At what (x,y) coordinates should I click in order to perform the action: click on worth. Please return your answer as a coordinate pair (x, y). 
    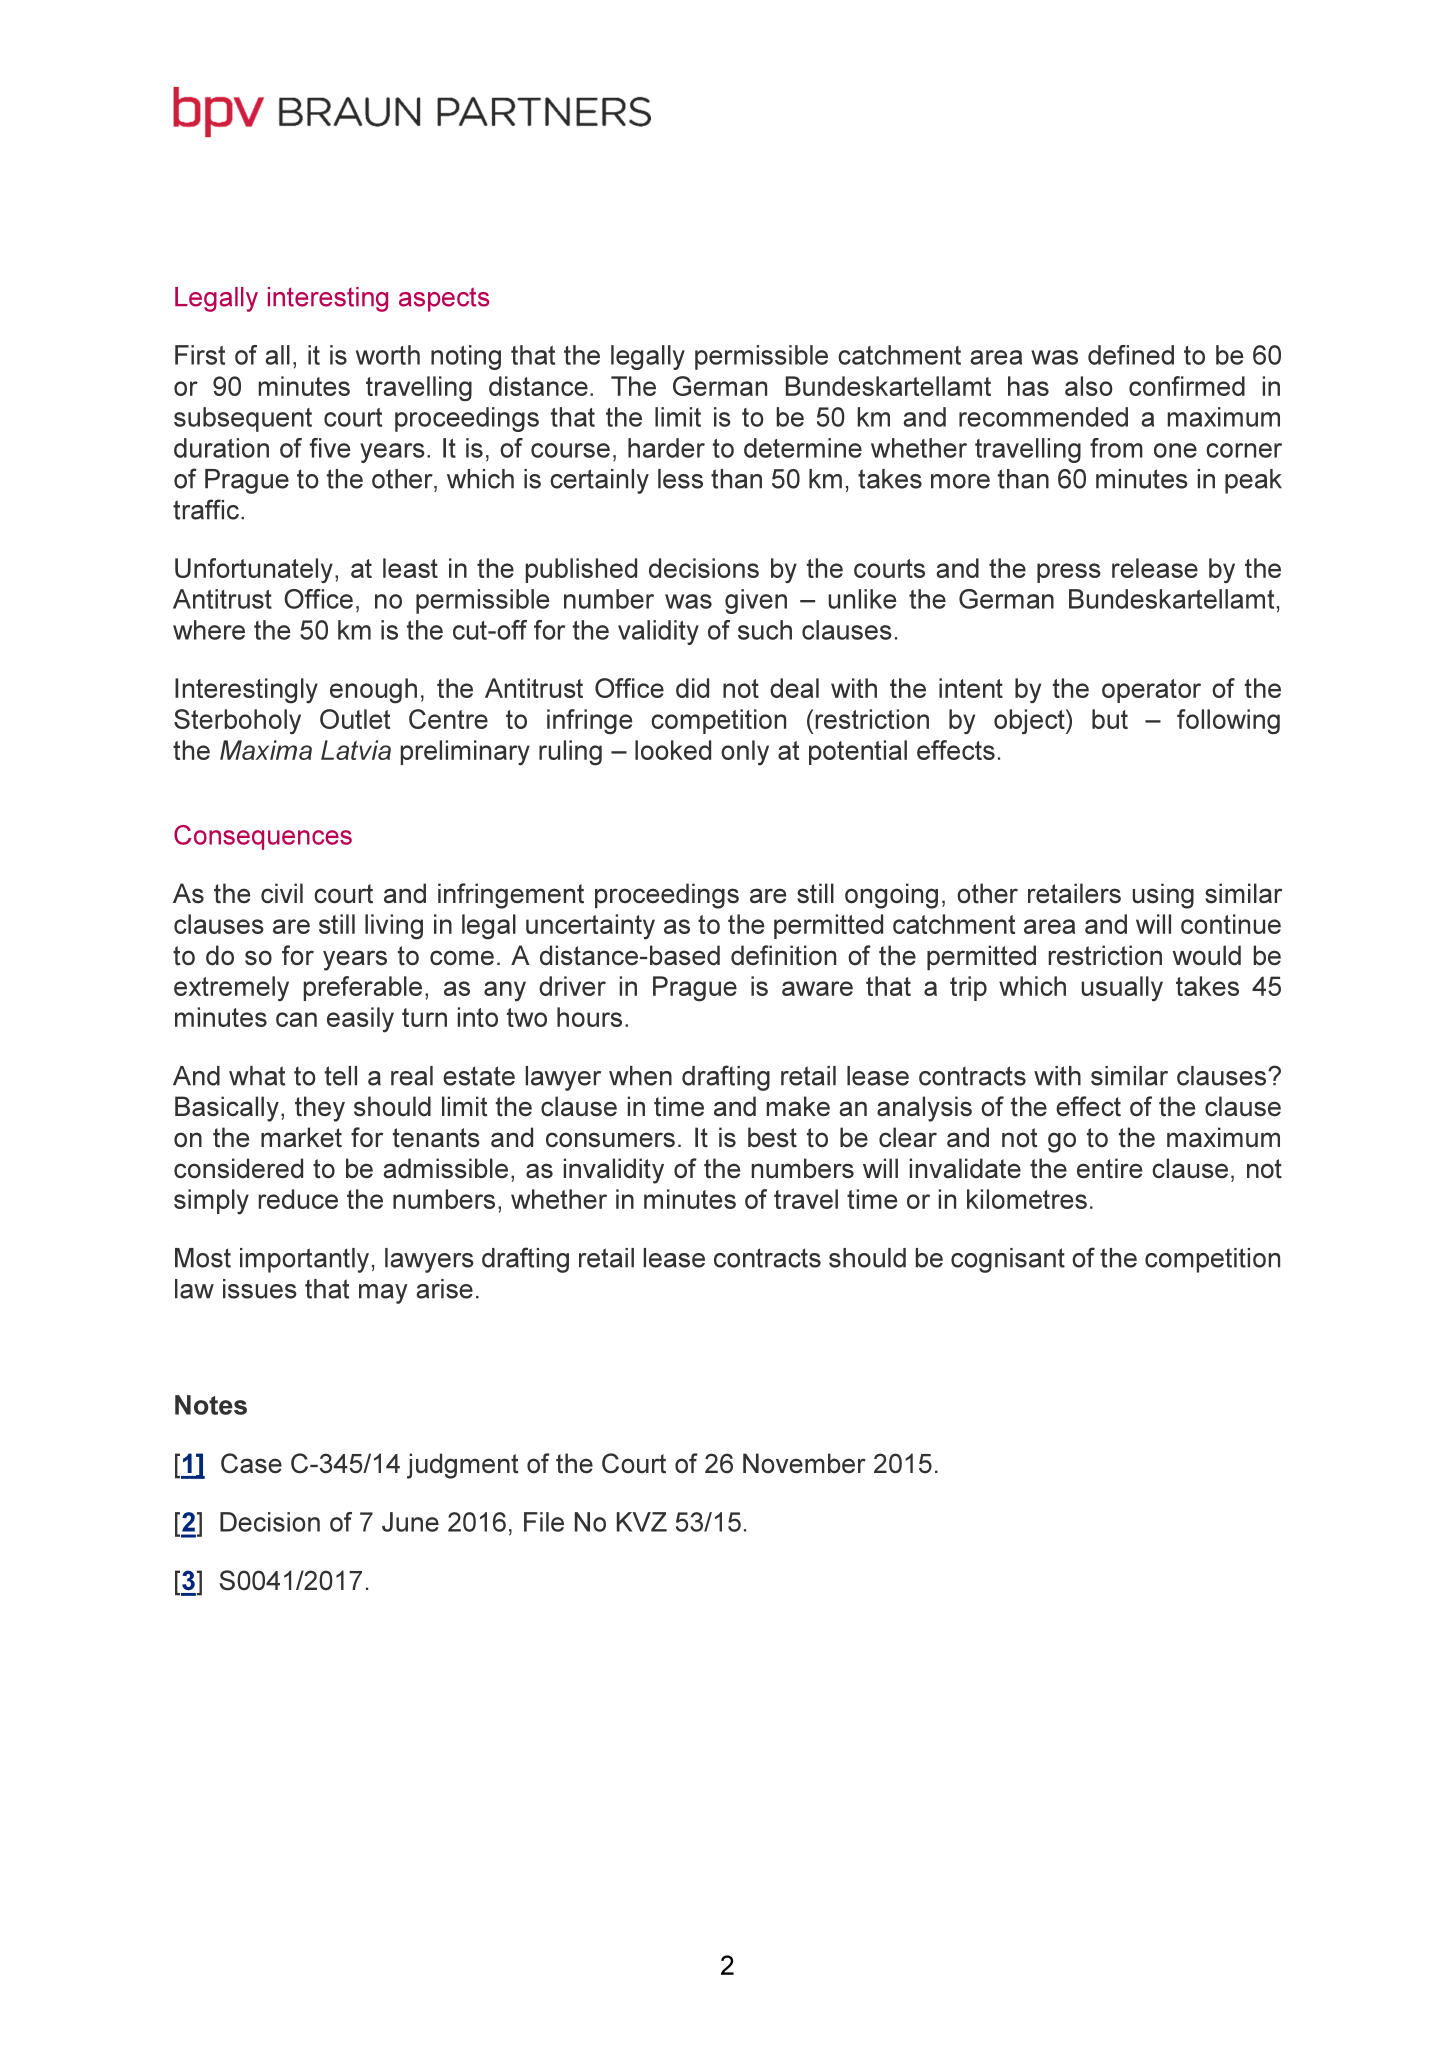
    Looking at the image, I should click on (388, 355).
